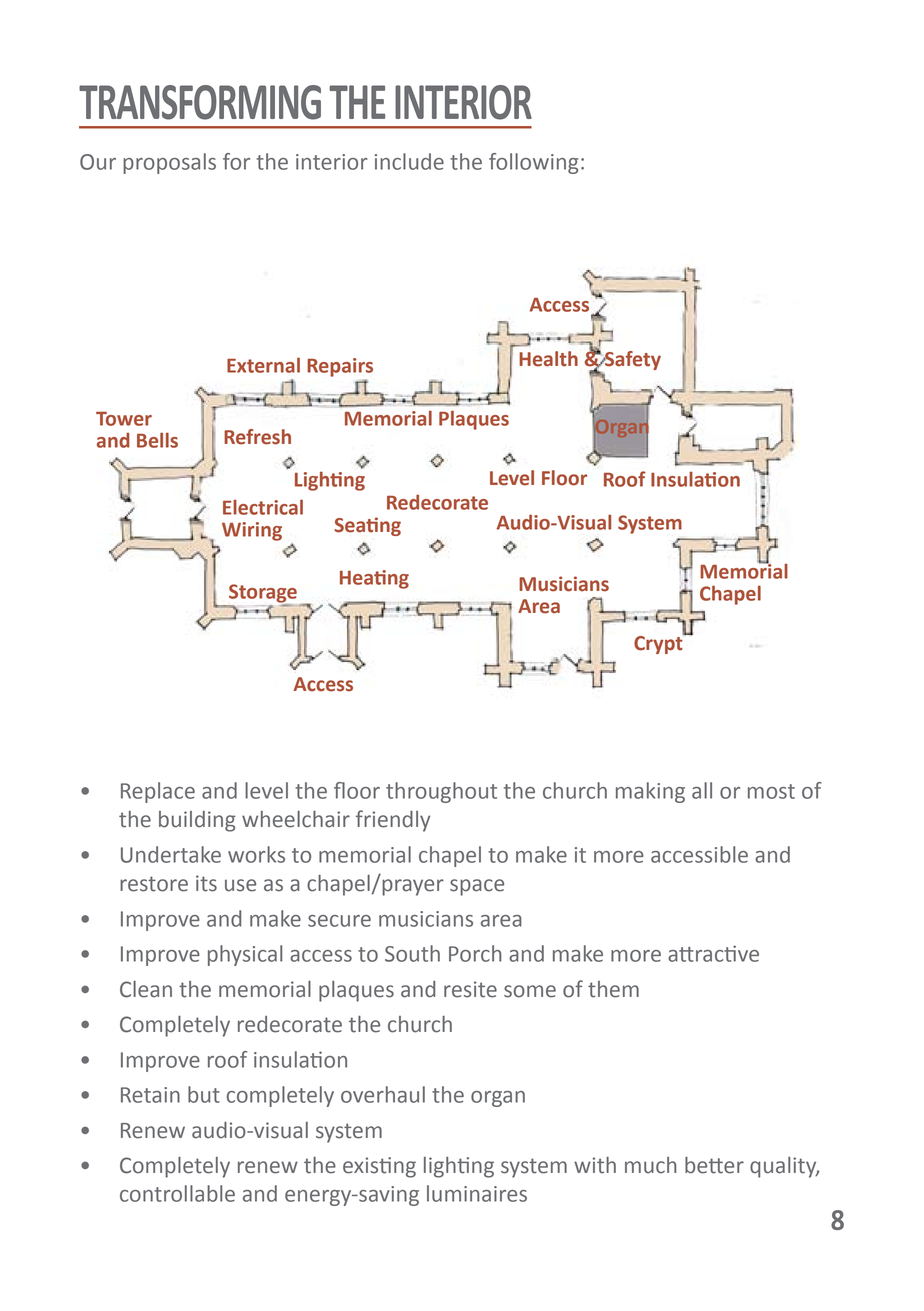 The height and width of the document is (1311, 924). I want to click on controllable, so click(177, 1193).
